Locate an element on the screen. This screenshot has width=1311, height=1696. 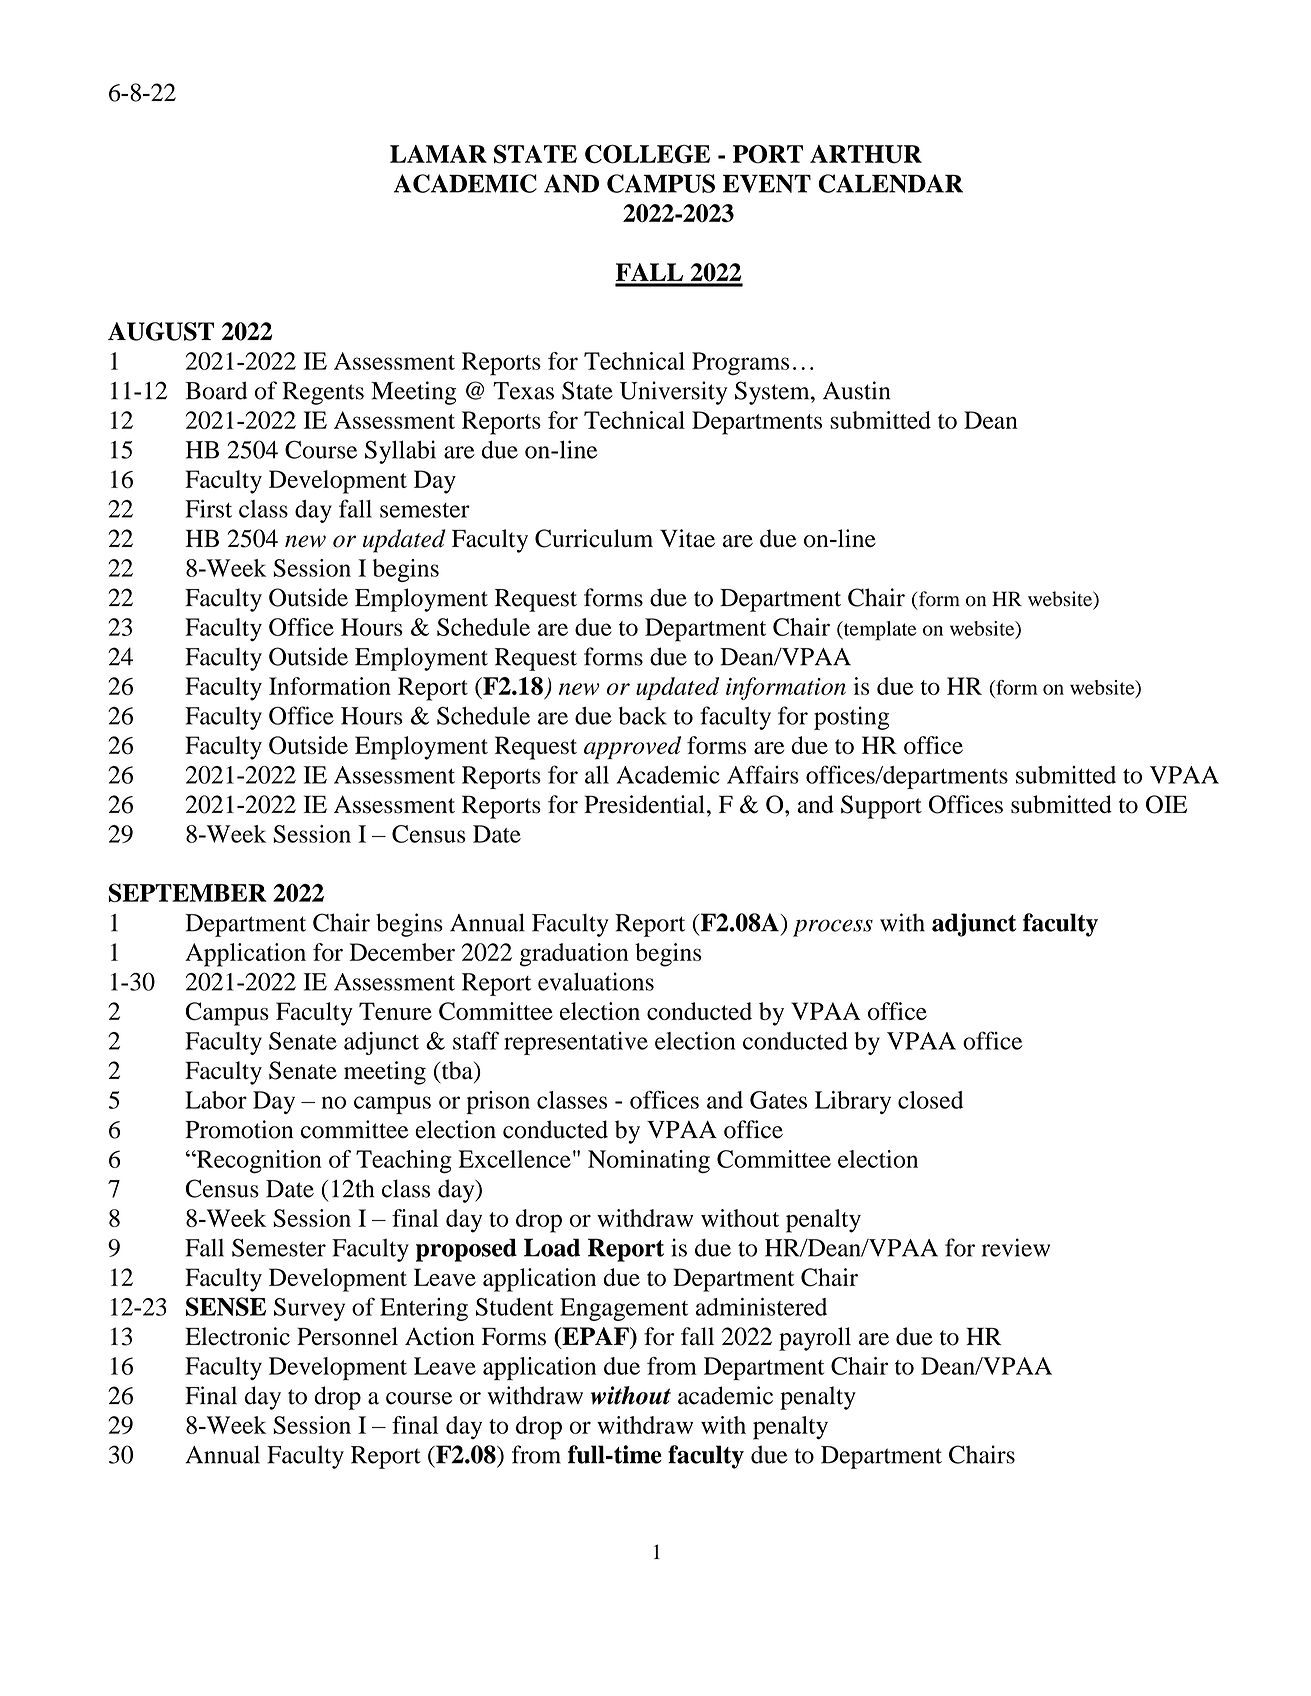
Survey is located at coordinates (309, 1309).
